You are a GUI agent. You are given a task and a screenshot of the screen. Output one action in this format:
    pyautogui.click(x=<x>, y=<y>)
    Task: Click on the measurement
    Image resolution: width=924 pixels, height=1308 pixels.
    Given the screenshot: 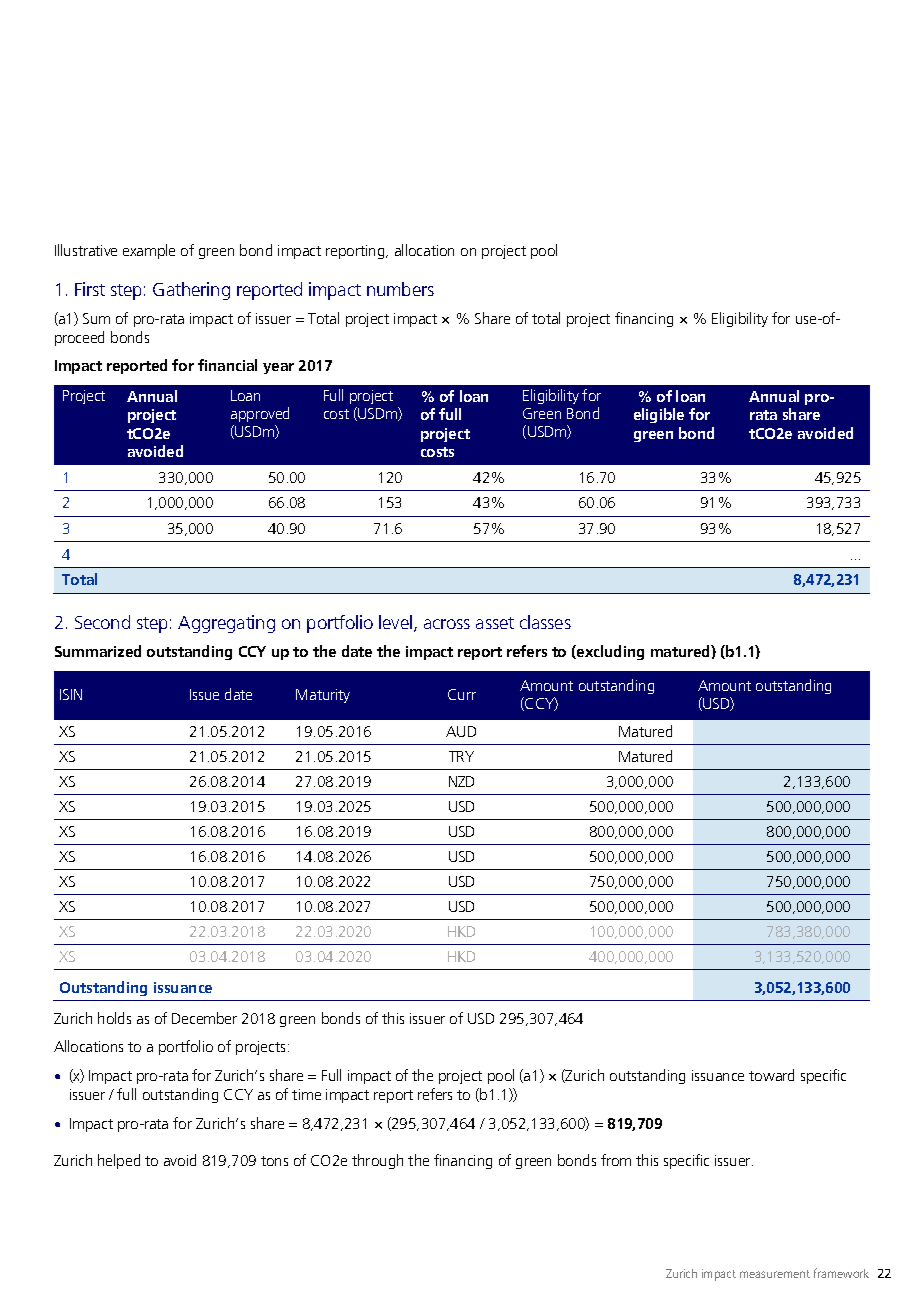 What is the action you would take?
    pyautogui.click(x=775, y=1274)
